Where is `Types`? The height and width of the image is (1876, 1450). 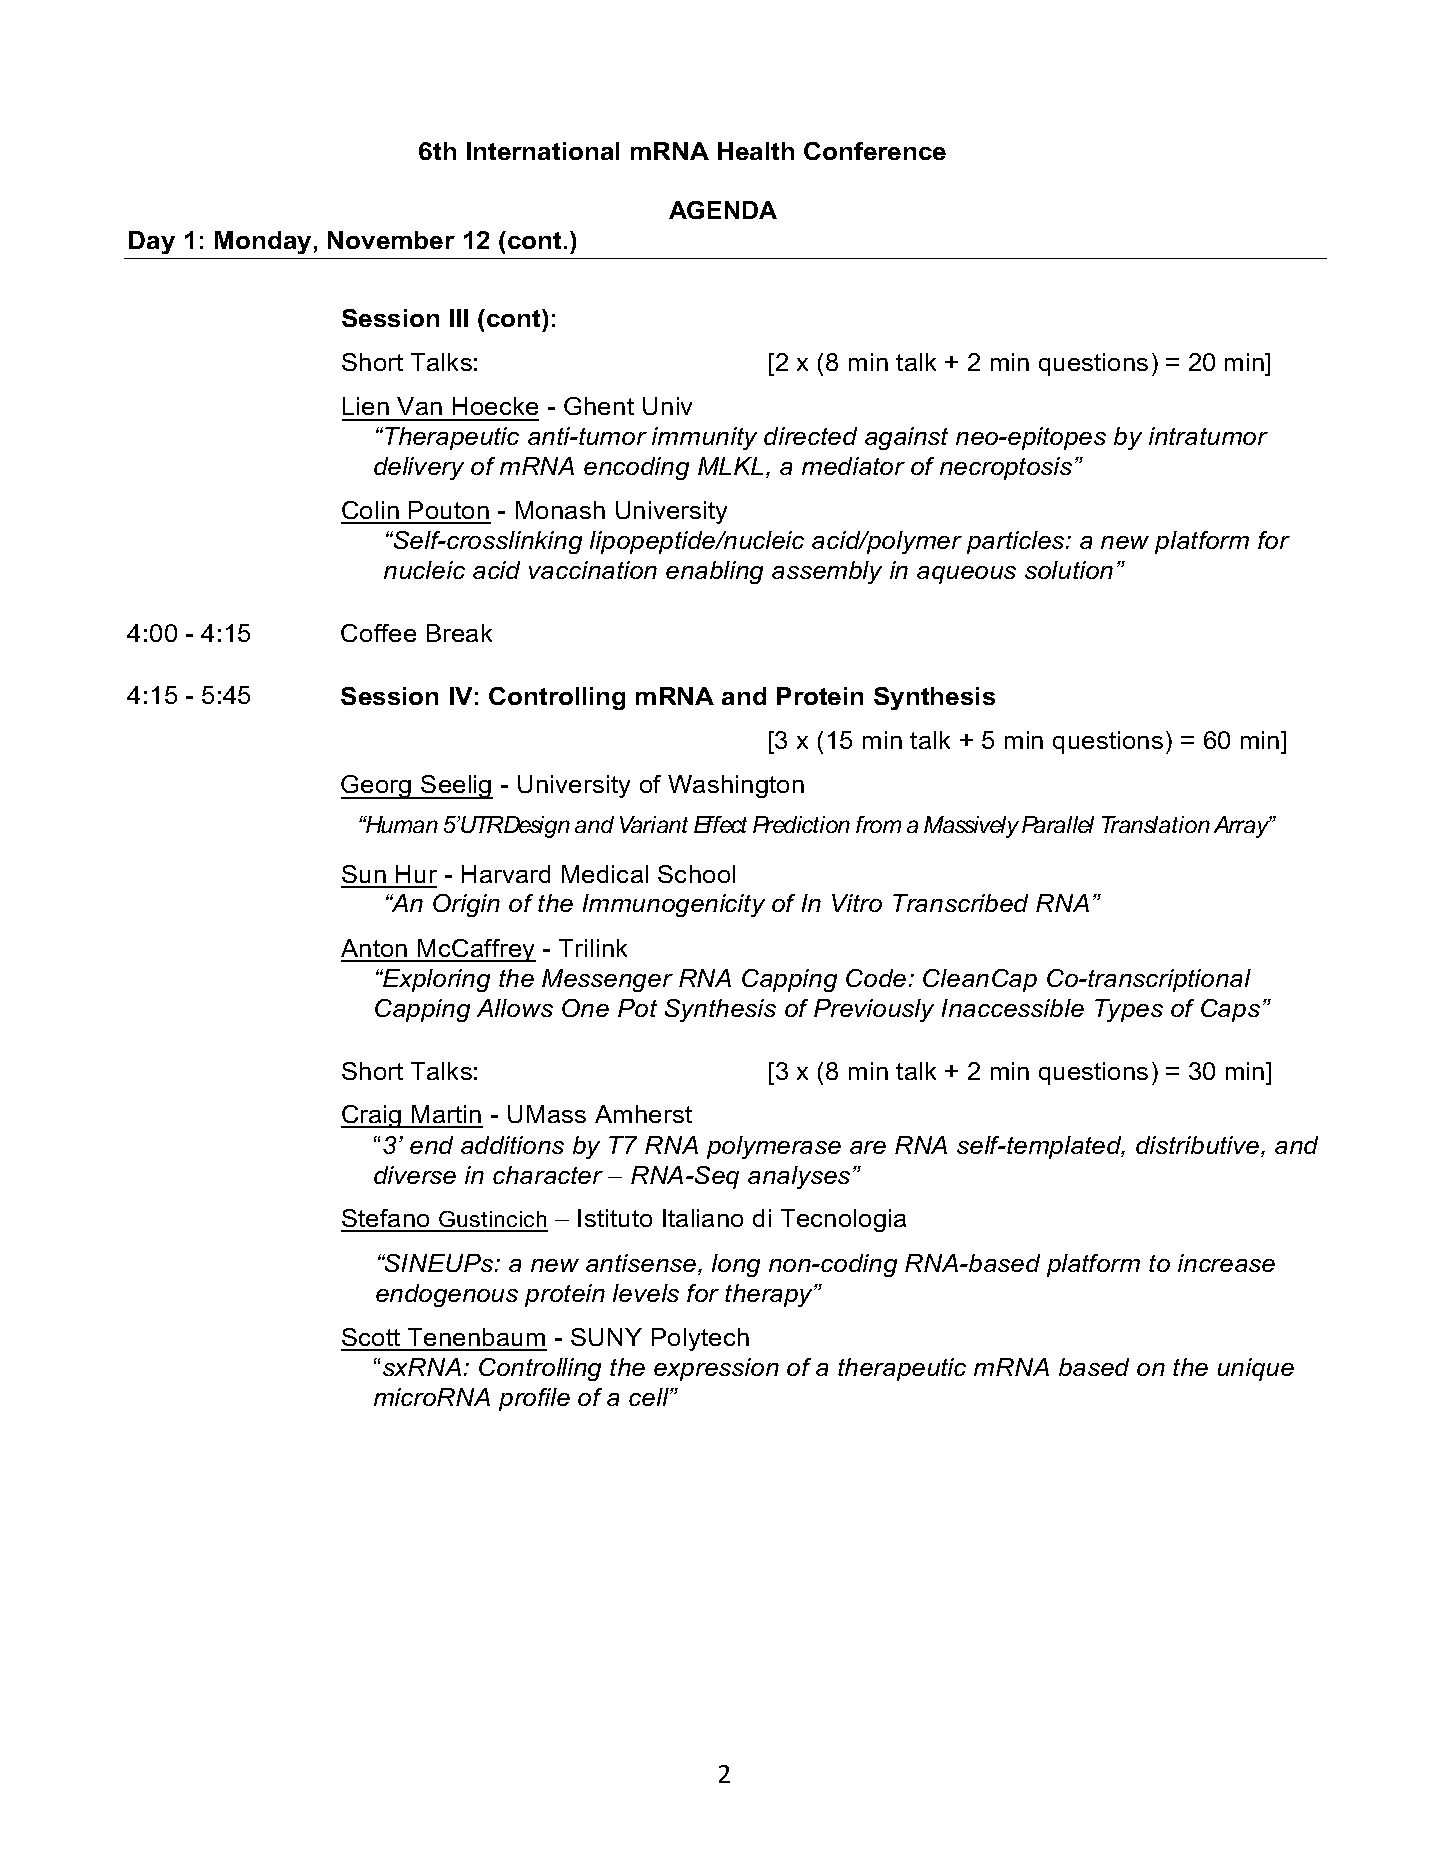 Types is located at coordinates (1129, 1010).
